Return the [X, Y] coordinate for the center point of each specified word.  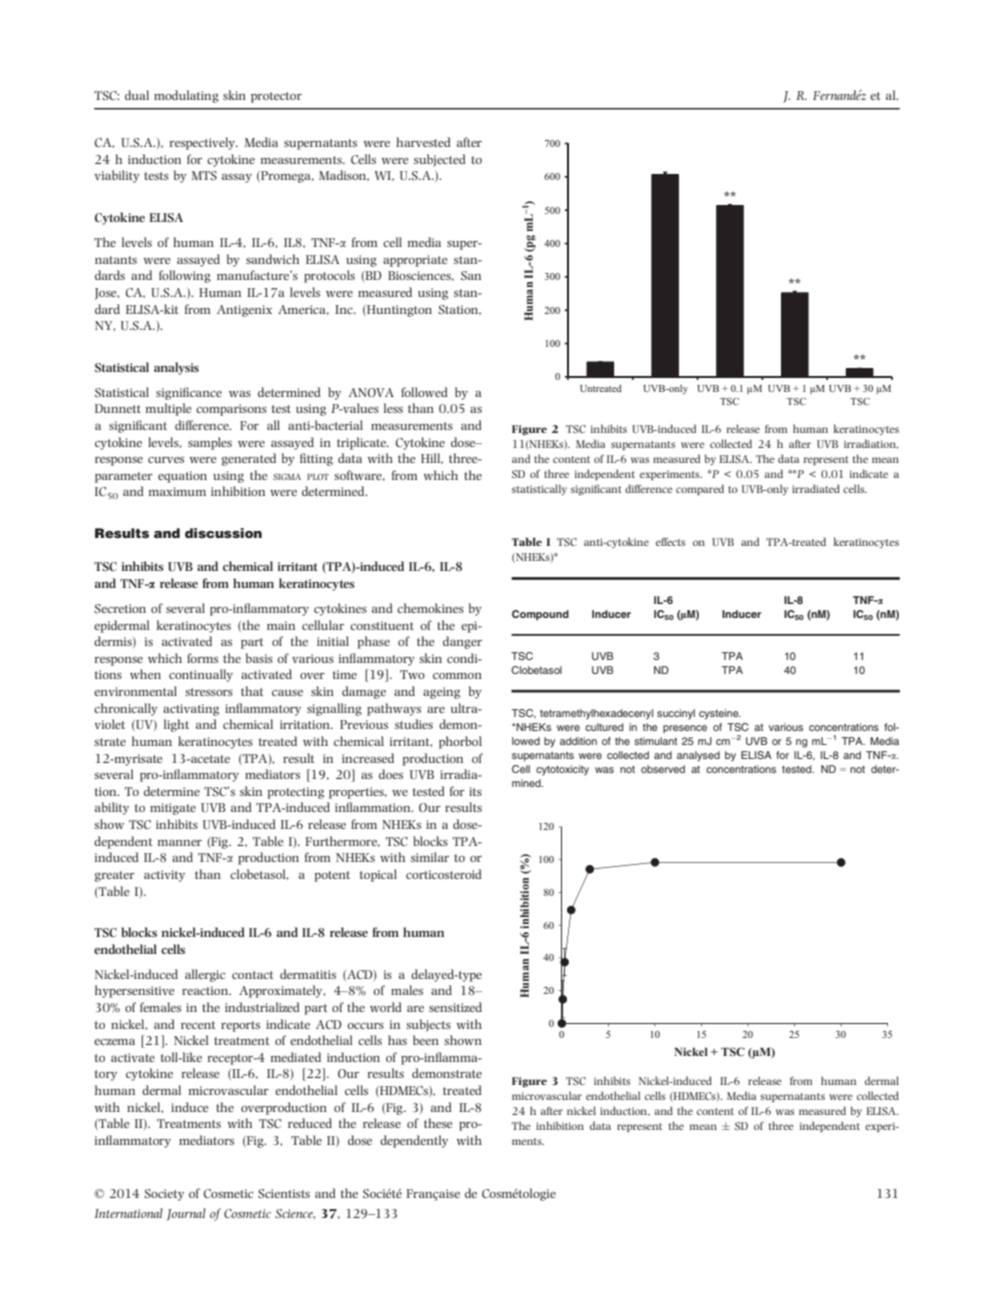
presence [685, 729]
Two [412, 674]
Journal [186, 1214]
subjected [440, 160]
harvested [423, 142]
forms [202, 658]
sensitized [455, 1007]
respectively [203, 143]
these [438, 1123]
